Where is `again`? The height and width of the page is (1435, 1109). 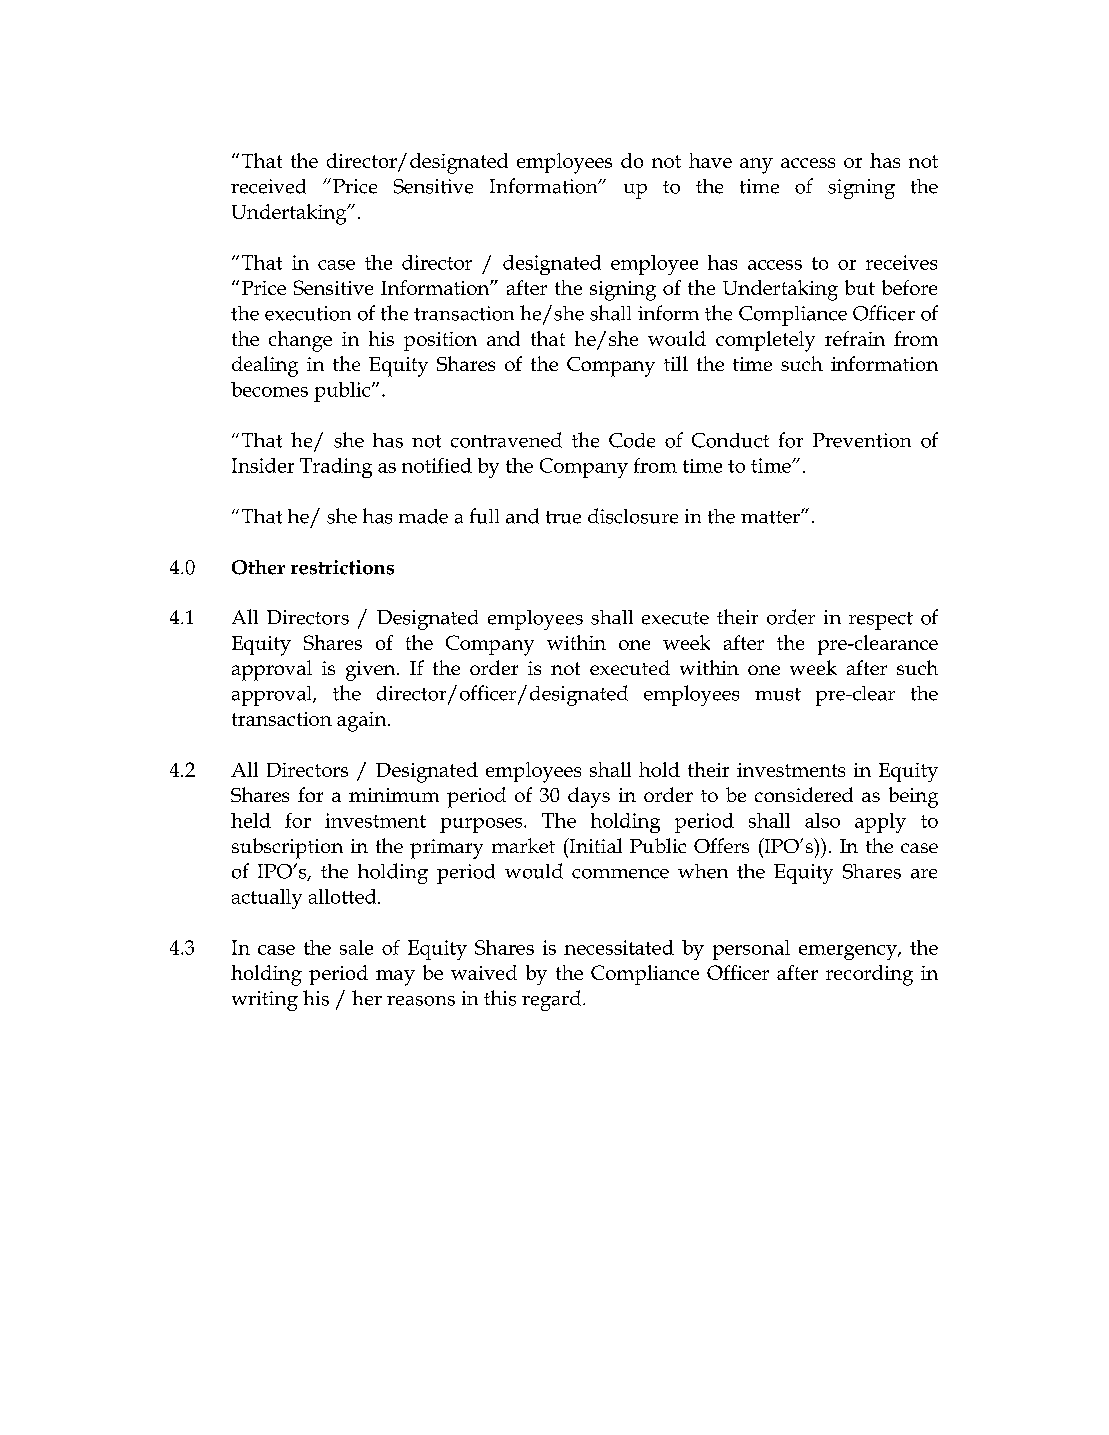 again is located at coordinates (363, 722).
